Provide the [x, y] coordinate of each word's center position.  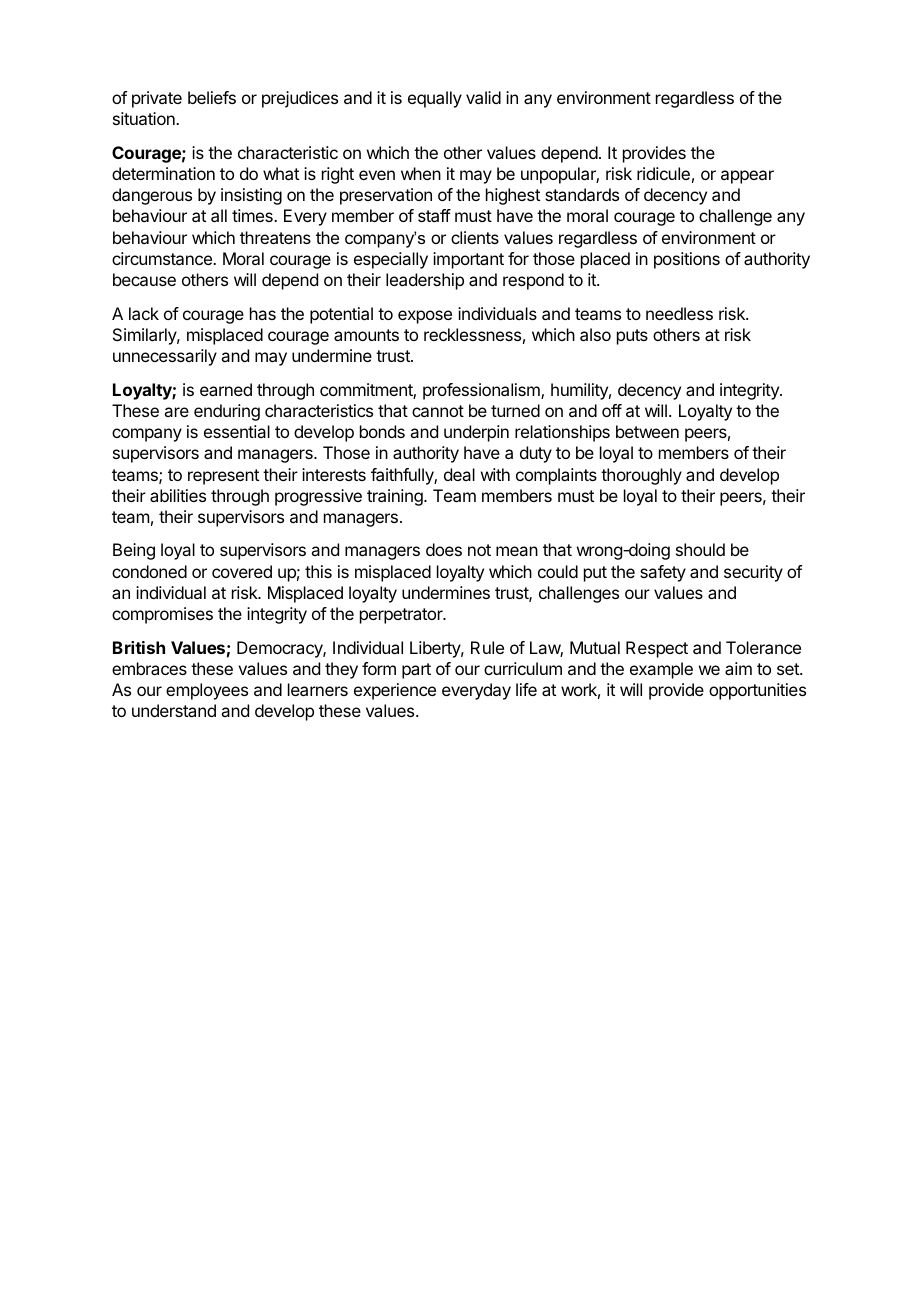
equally [435, 99]
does [444, 549]
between [647, 431]
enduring [227, 412]
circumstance [163, 258]
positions [687, 260]
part [416, 671]
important [468, 260]
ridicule [663, 173]
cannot [438, 411]
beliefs [212, 97]
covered [242, 571]
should [700, 549]
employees [207, 691]
